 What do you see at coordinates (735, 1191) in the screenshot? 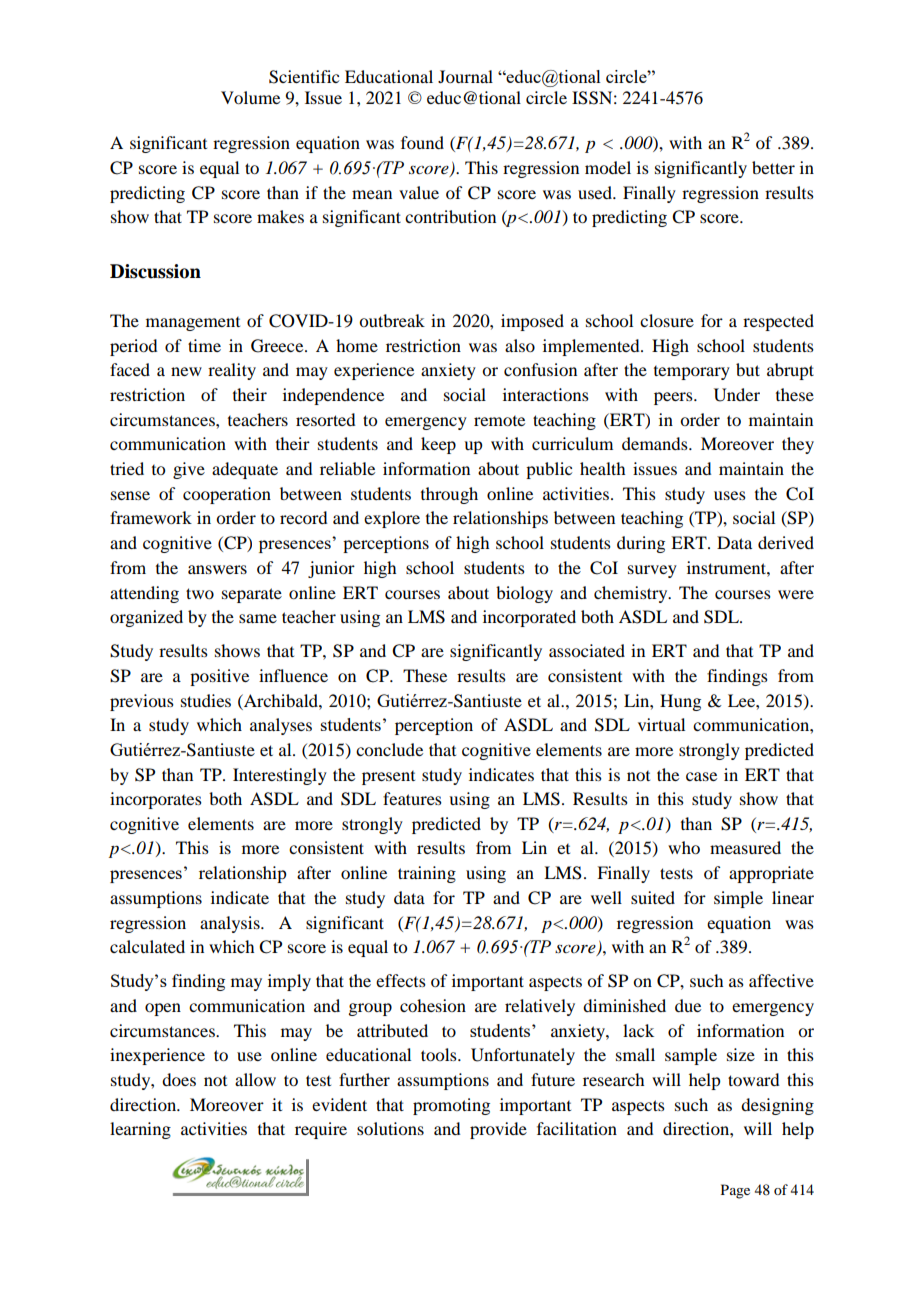
I see `Page` at bounding box center [735, 1191].
